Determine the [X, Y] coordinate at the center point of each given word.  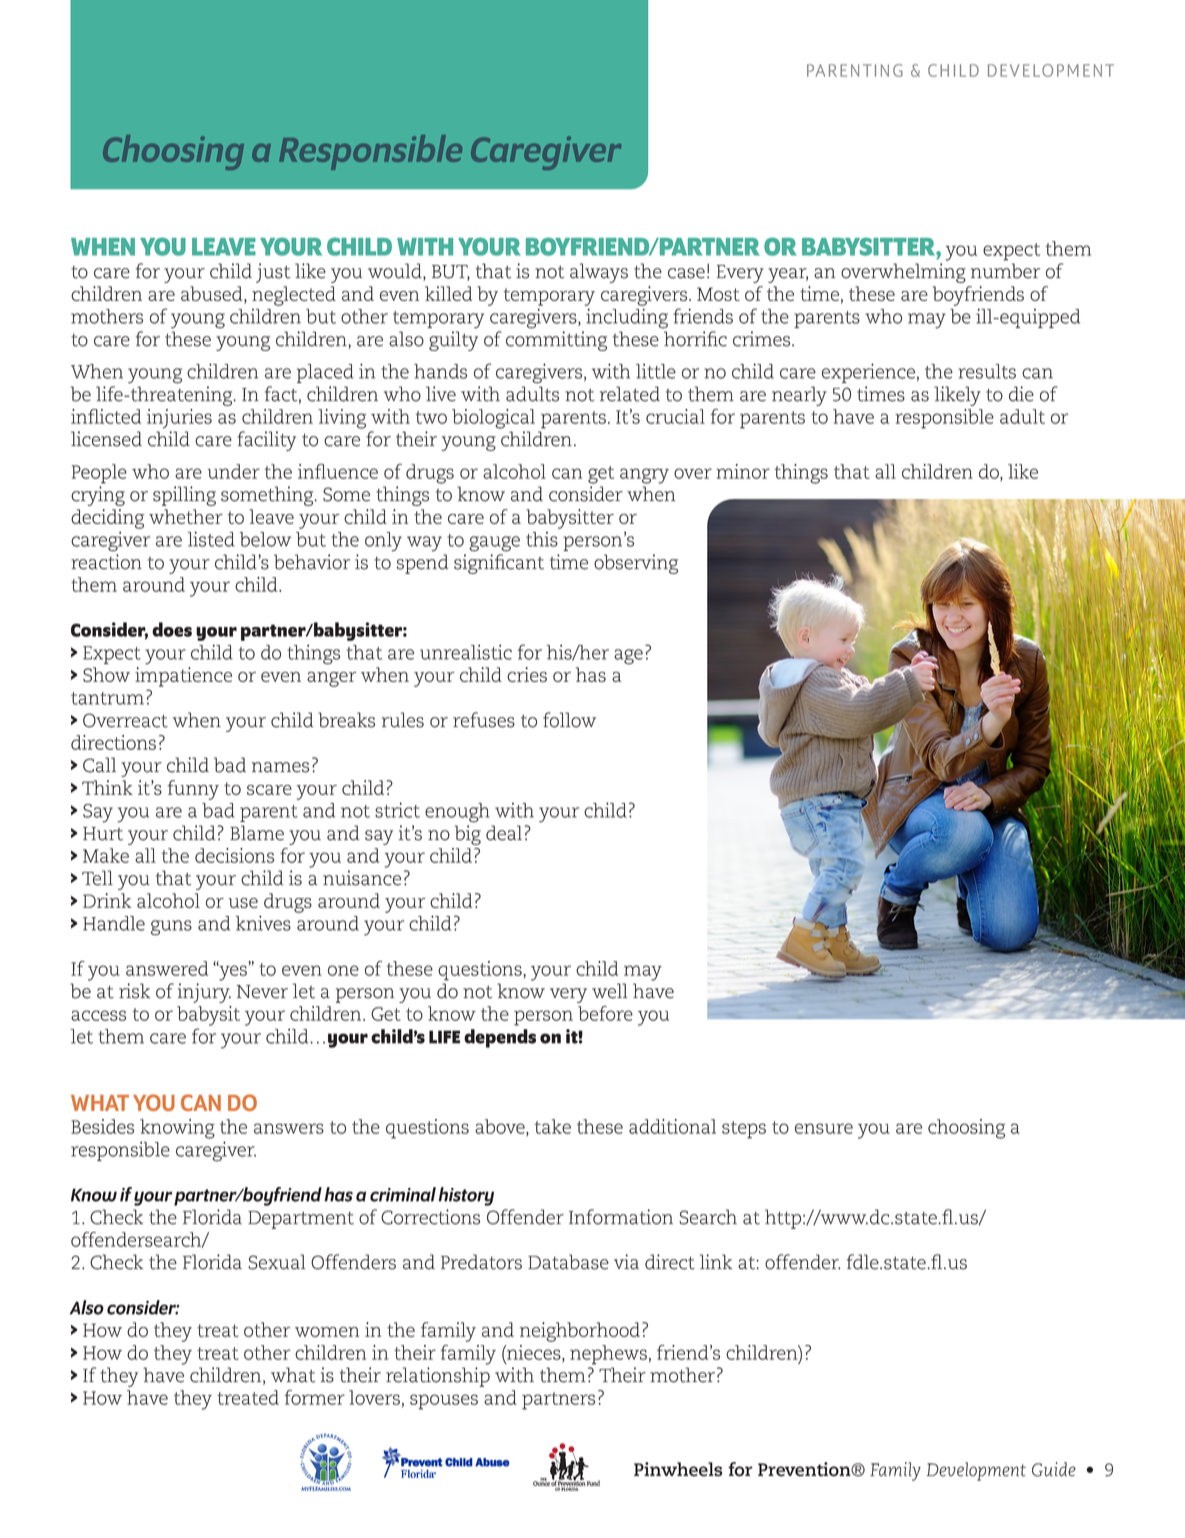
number [1005, 271]
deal [504, 833]
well [609, 991]
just [273, 273]
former [315, 1397]
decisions [234, 855]
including [627, 319]
